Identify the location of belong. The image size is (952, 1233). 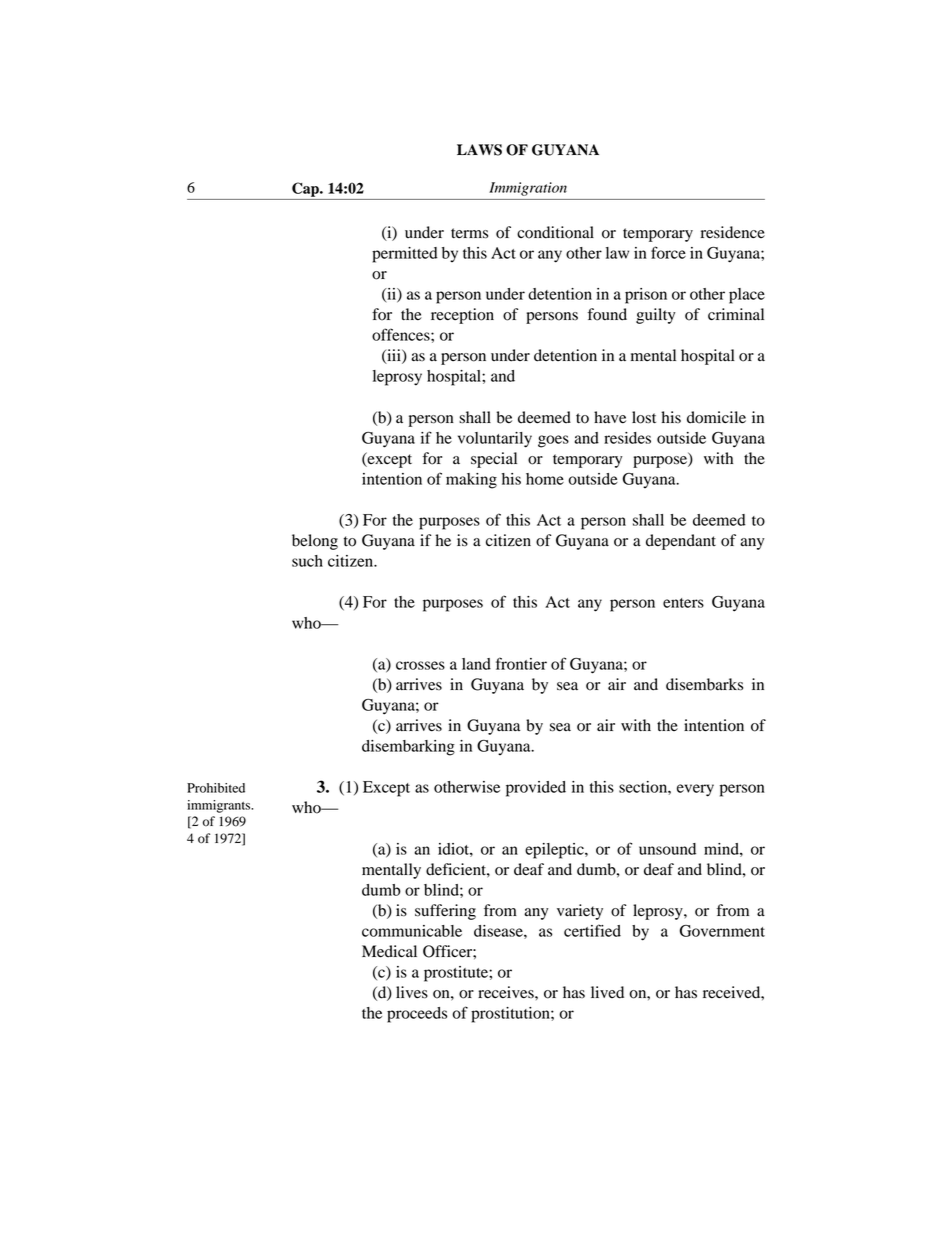
(315, 542).
